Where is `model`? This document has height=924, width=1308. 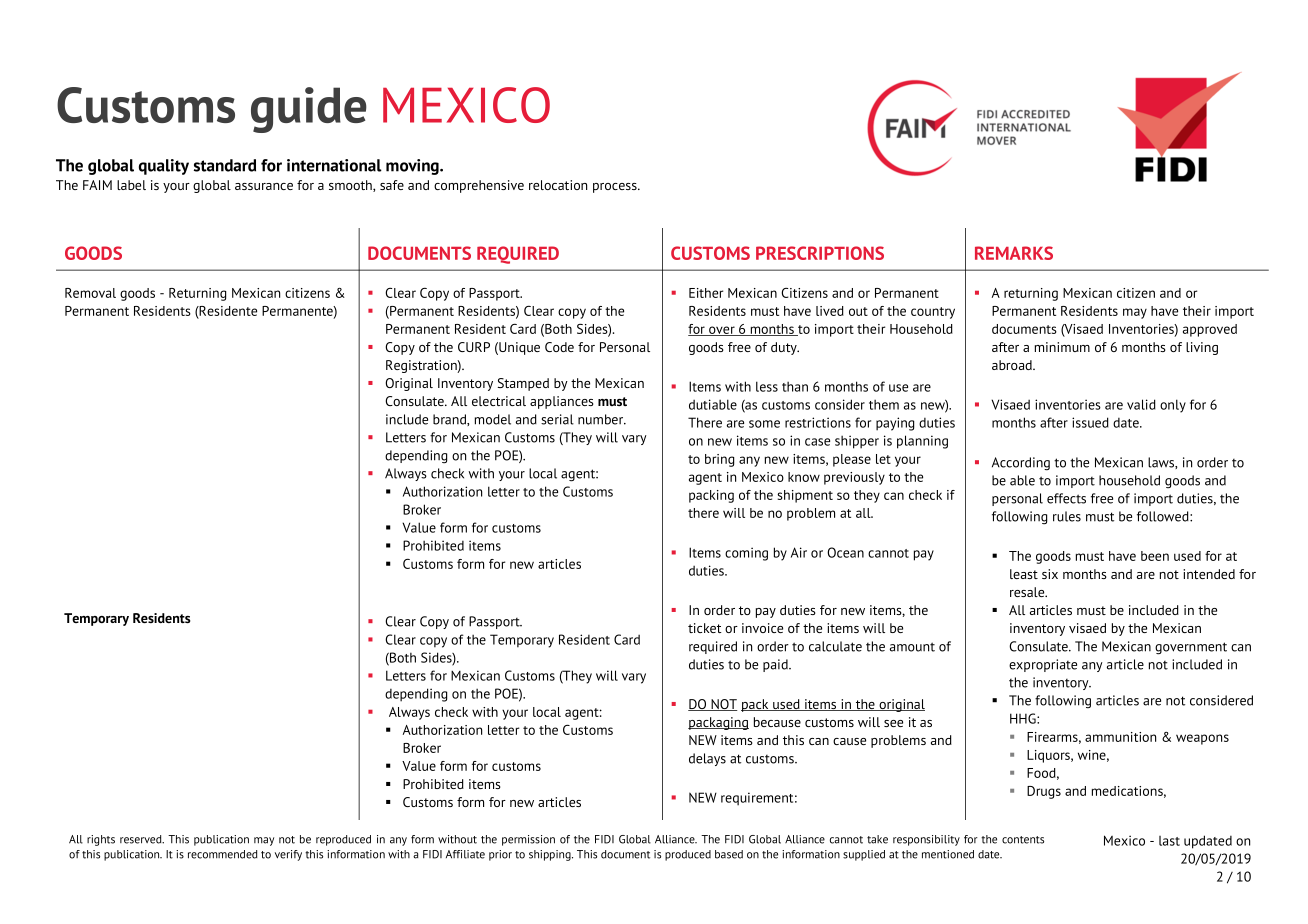 model is located at coordinates (493, 419).
